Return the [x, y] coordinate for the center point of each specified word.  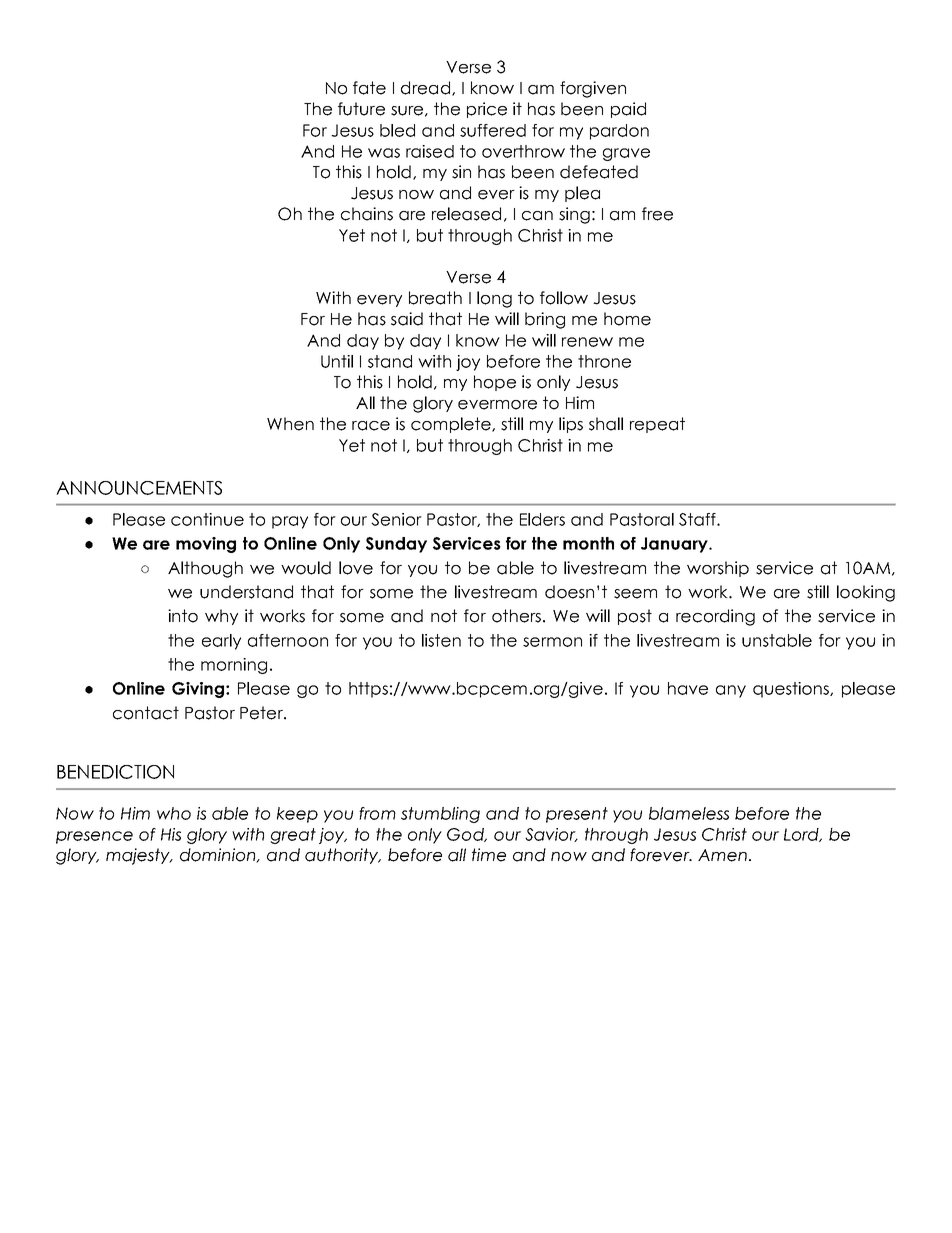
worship [718, 569]
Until [337, 361]
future [361, 109]
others [516, 616]
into [183, 616]
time [489, 855]
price [487, 110]
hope [495, 383]
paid [628, 110]
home [627, 319]
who [174, 813]
